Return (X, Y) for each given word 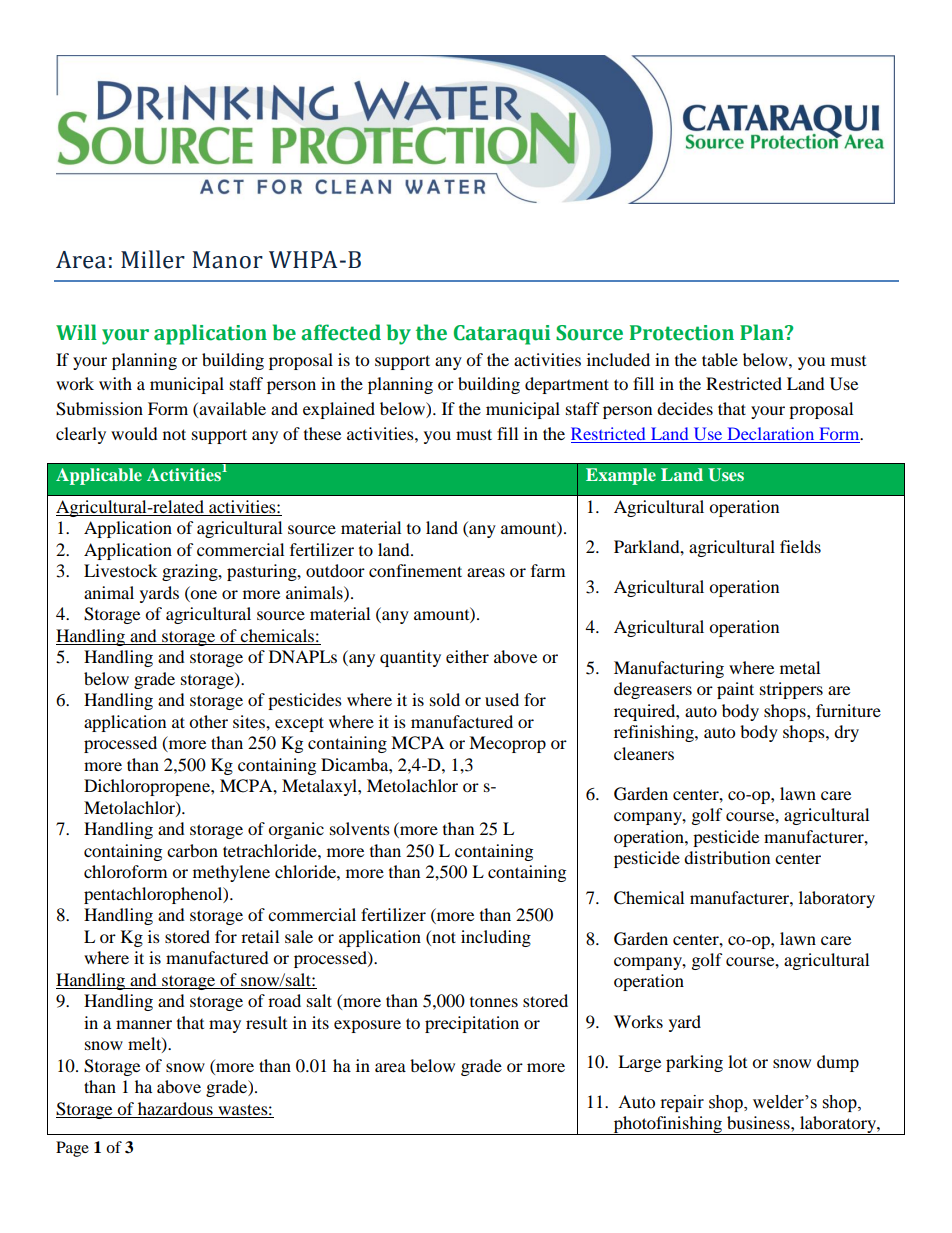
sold (445, 699)
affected (341, 332)
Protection (682, 333)
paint (735, 690)
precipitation (472, 1024)
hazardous (175, 1108)
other (208, 721)
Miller (153, 259)
